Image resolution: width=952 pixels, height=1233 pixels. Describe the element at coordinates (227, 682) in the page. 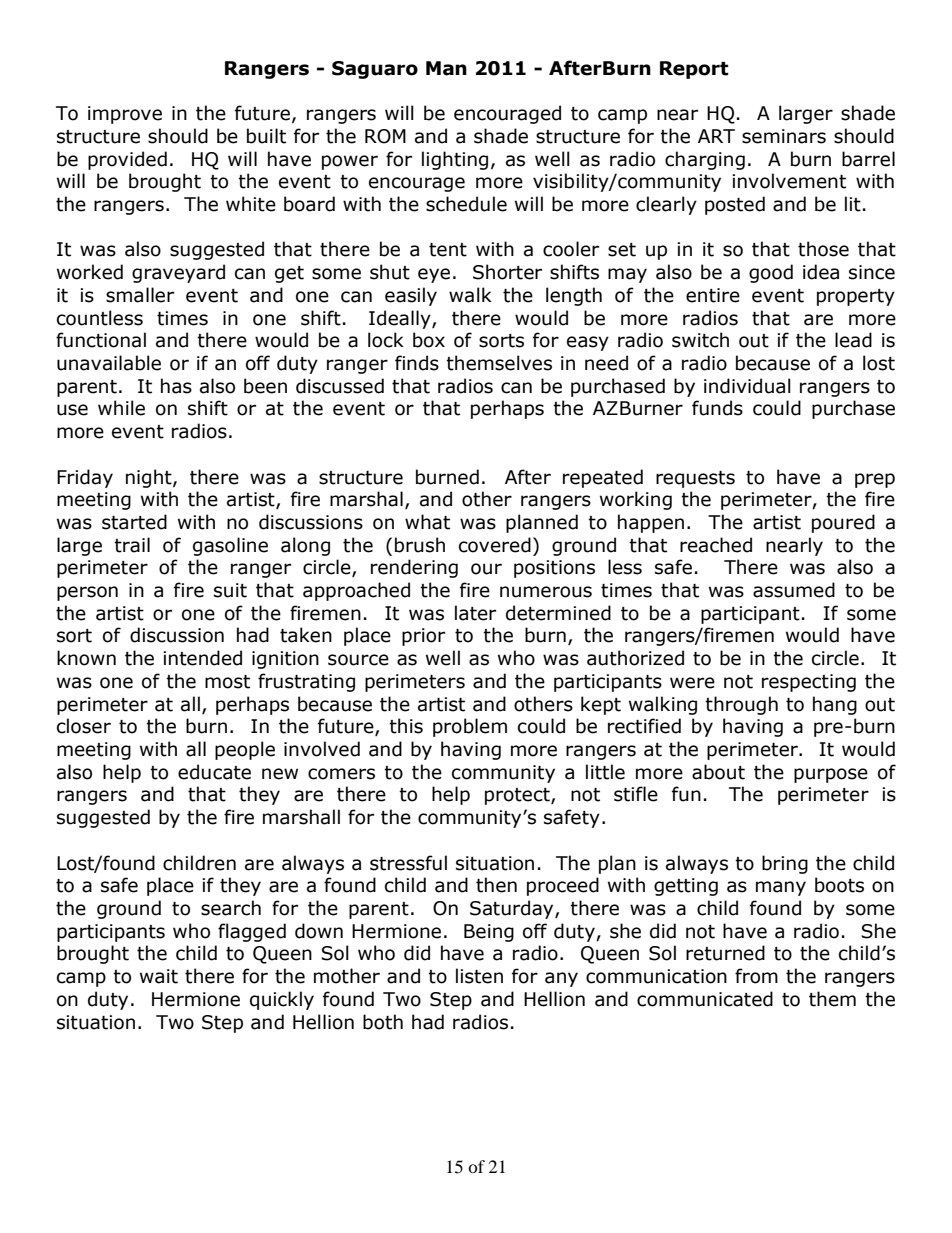

I see `most` at that location.
